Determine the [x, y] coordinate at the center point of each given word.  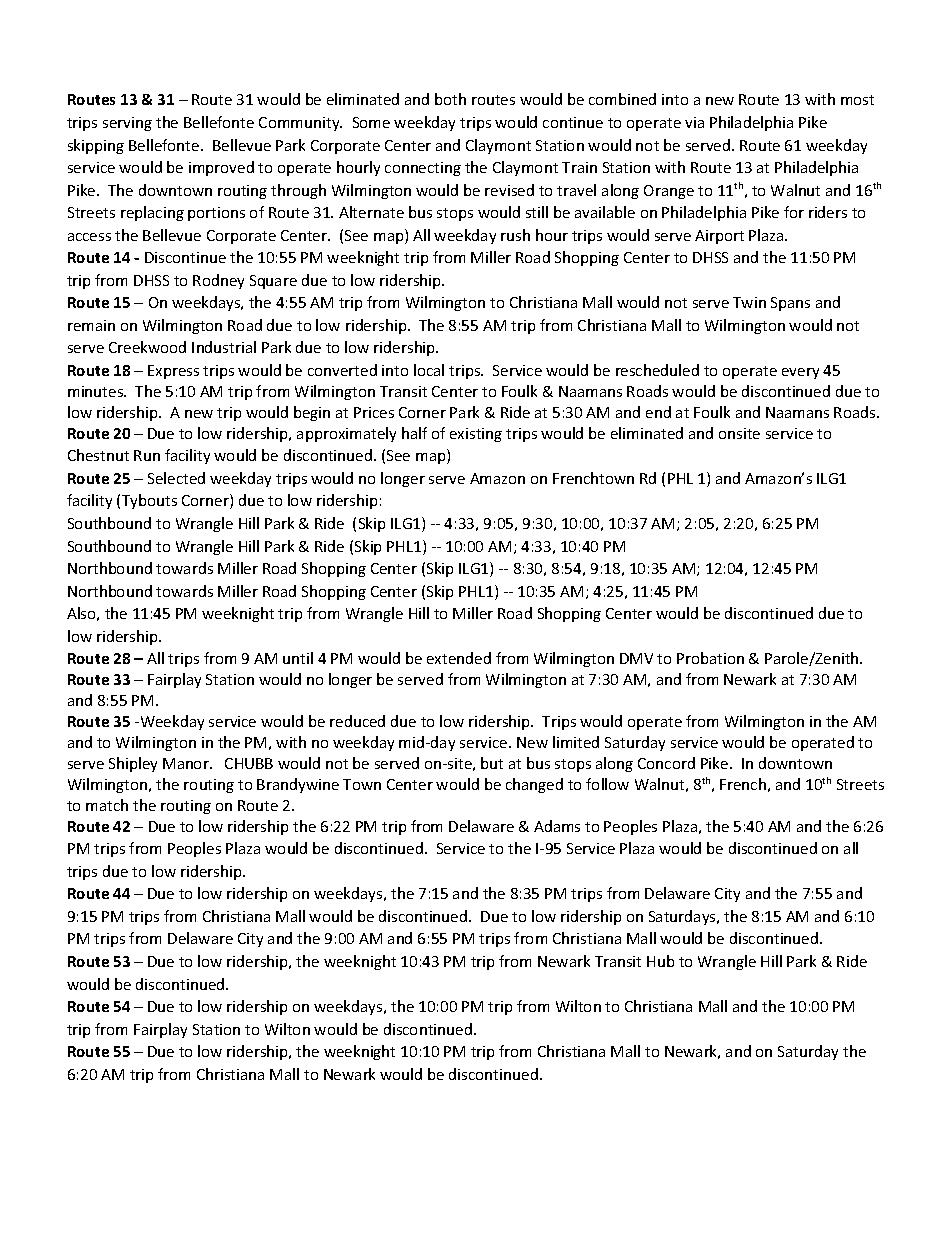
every [800, 373]
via [694, 122]
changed [534, 785]
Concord [666, 763]
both [450, 99]
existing [476, 435]
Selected [176, 478]
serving [127, 124]
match [107, 805]
